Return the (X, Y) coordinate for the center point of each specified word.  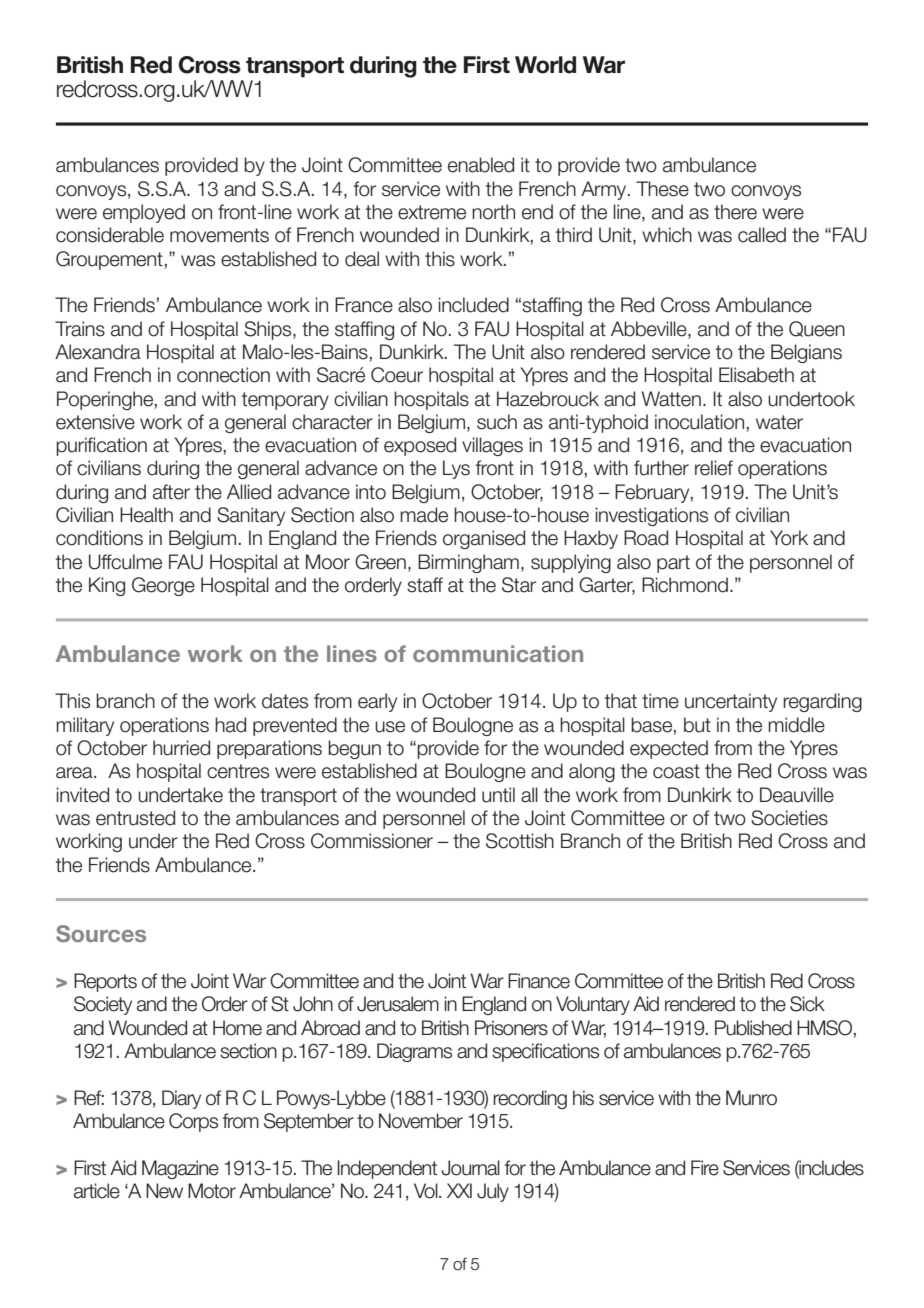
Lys (456, 469)
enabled (481, 165)
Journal (470, 1168)
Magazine (180, 1169)
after (171, 492)
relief (714, 468)
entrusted (135, 818)
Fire (705, 1168)
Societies (789, 818)
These (662, 189)
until (498, 795)
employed (144, 213)
